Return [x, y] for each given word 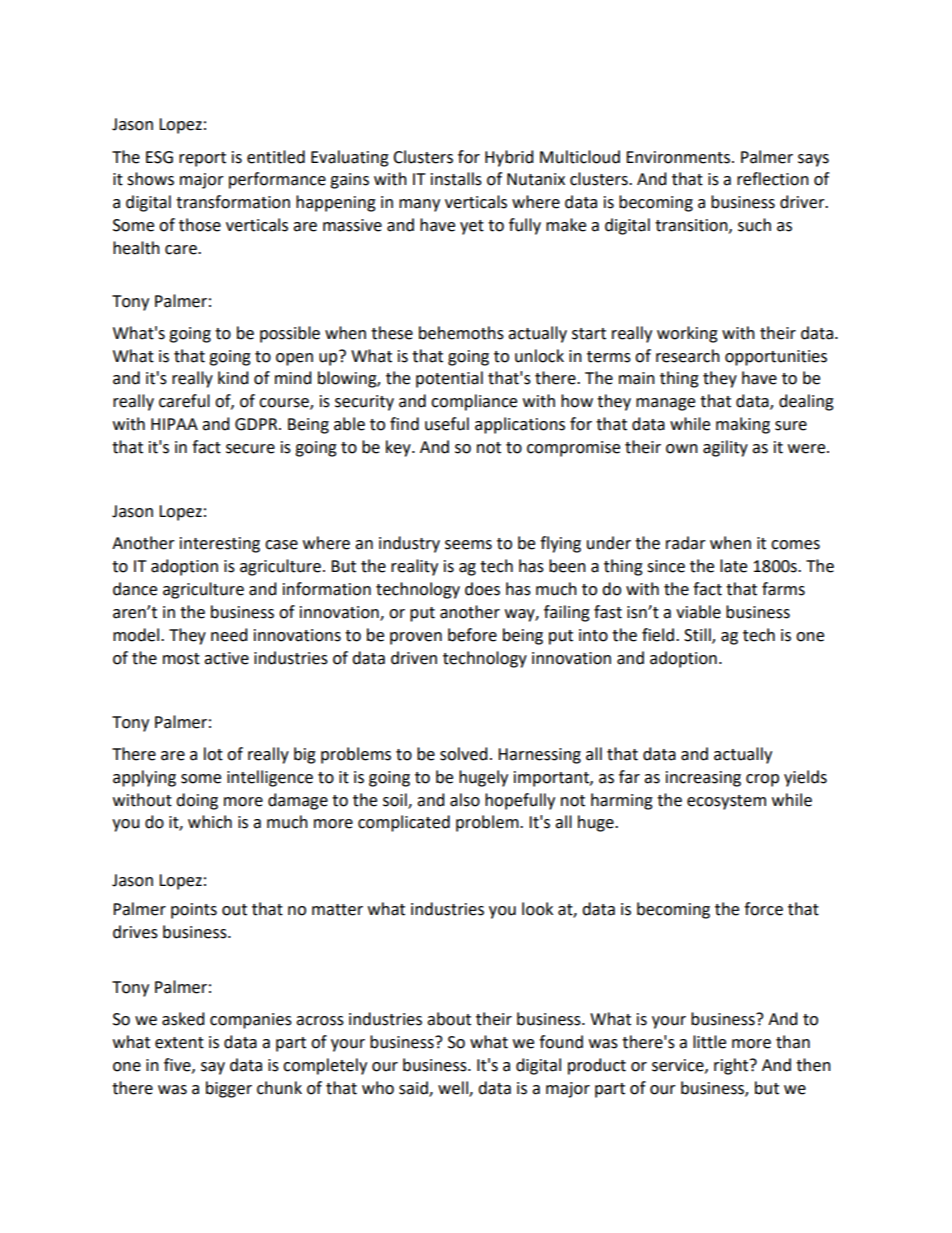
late [733, 566]
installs [456, 179]
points [194, 911]
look [537, 909]
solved [464, 754]
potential [449, 379]
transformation [233, 202]
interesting [220, 545]
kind [233, 378]
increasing [703, 779]
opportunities [776, 358]
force [763, 909]
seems [468, 545]
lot [213, 754]
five [178, 1065]
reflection [773, 179]
